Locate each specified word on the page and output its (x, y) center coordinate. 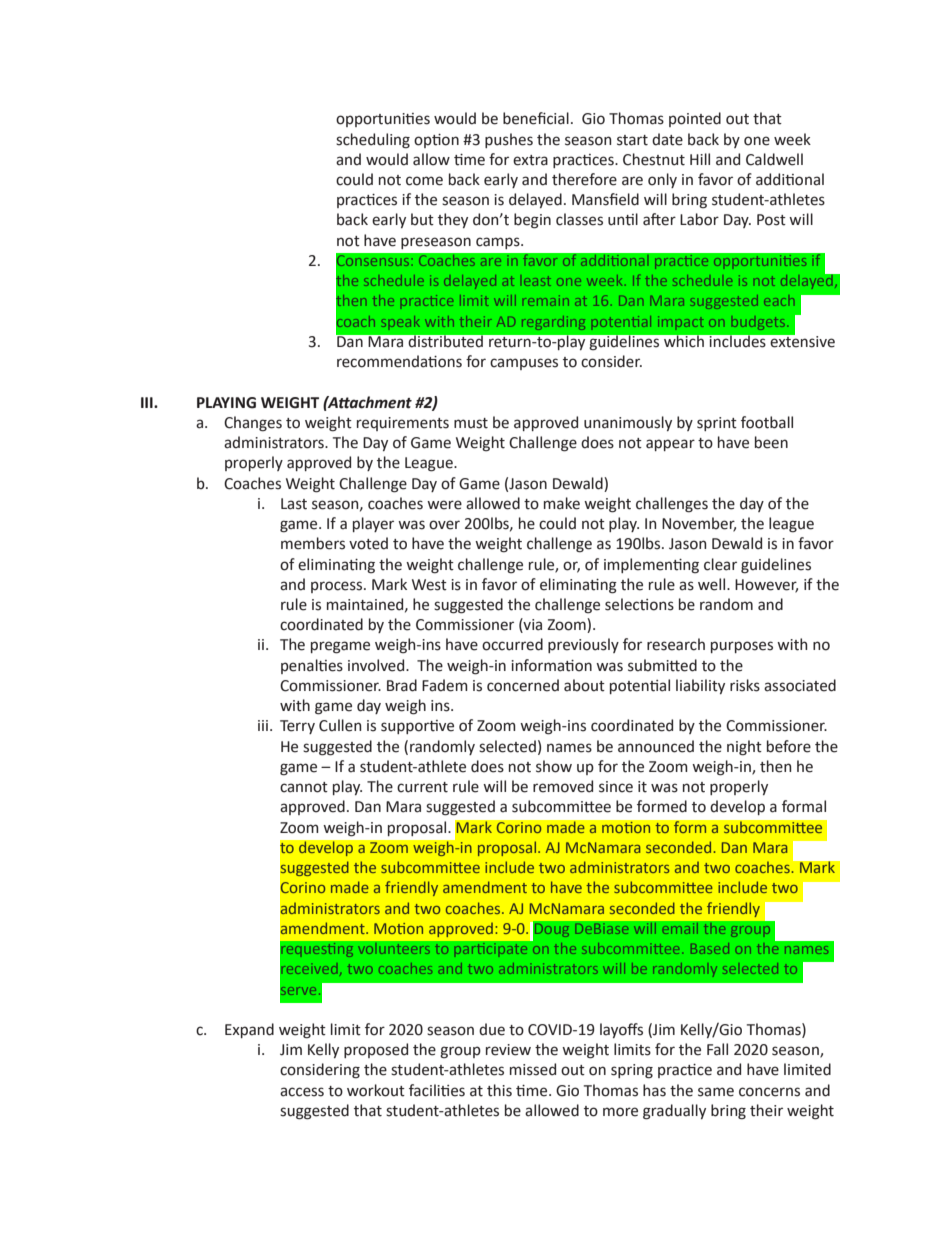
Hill (700, 159)
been (771, 442)
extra (530, 160)
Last (294, 504)
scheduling (373, 141)
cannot (304, 787)
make (562, 503)
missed (533, 1069)
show (554, 766)
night (744, 748)
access (302, 1092)
